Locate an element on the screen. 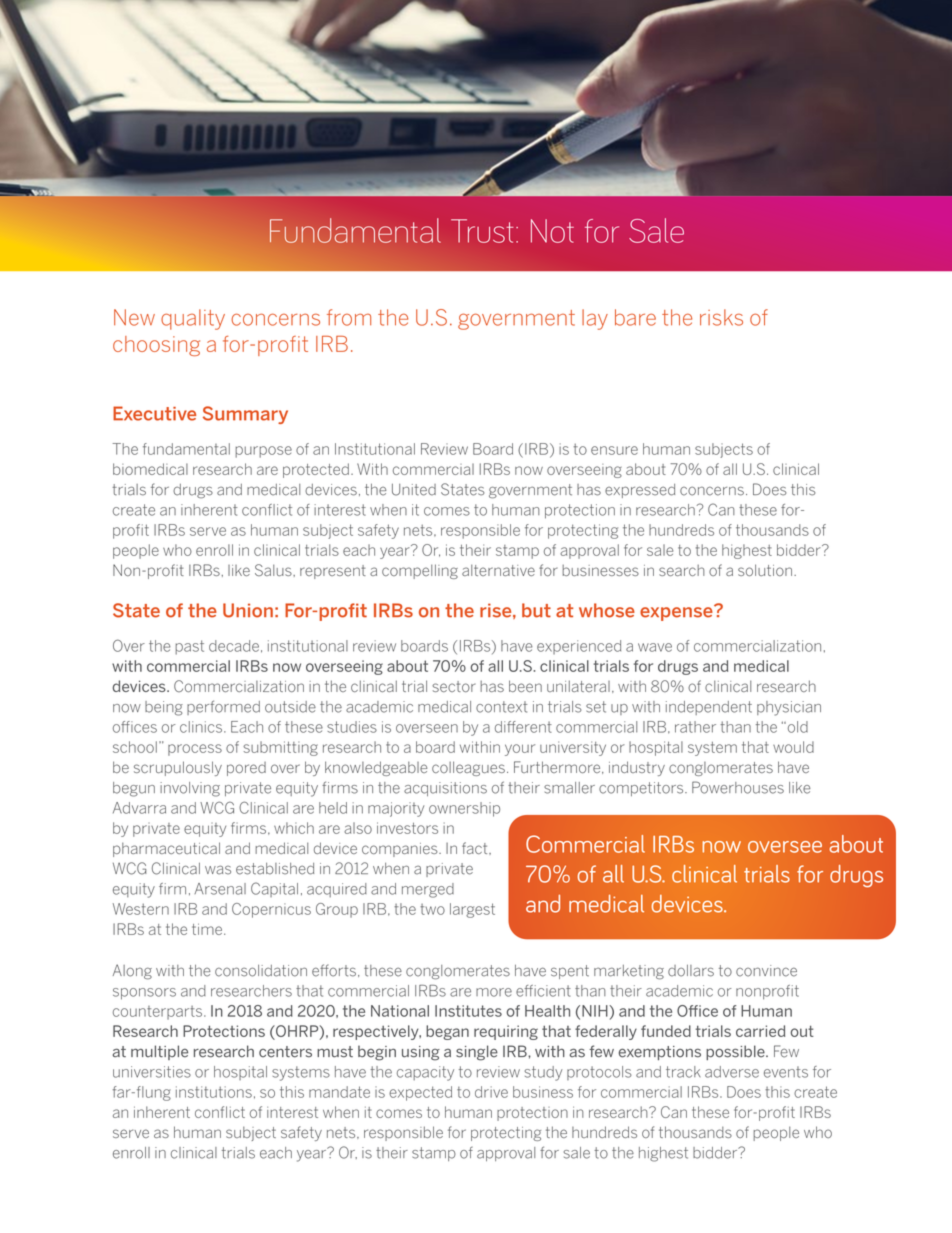 Image resolution: width=952 pixels, height=1233 pixels. adverse is located at coordinates (732, 1072).
